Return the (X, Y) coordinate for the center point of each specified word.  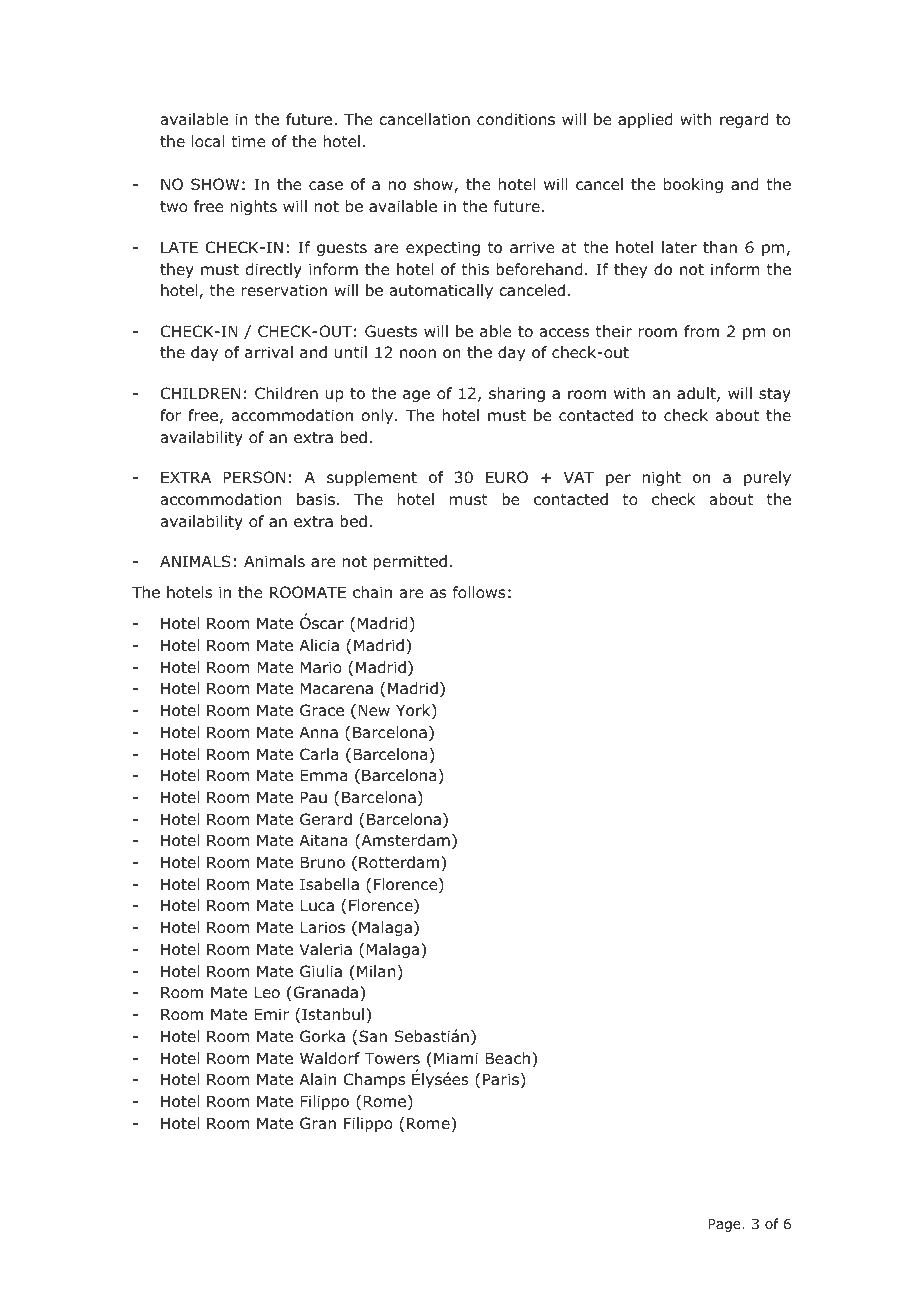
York (414, 711)
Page (725, 1225)
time (248, 141)
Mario (321, 667)
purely (767, 478)
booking (693, 185)
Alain (317, 1079)
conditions (516, 119)
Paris (501, 1079)
